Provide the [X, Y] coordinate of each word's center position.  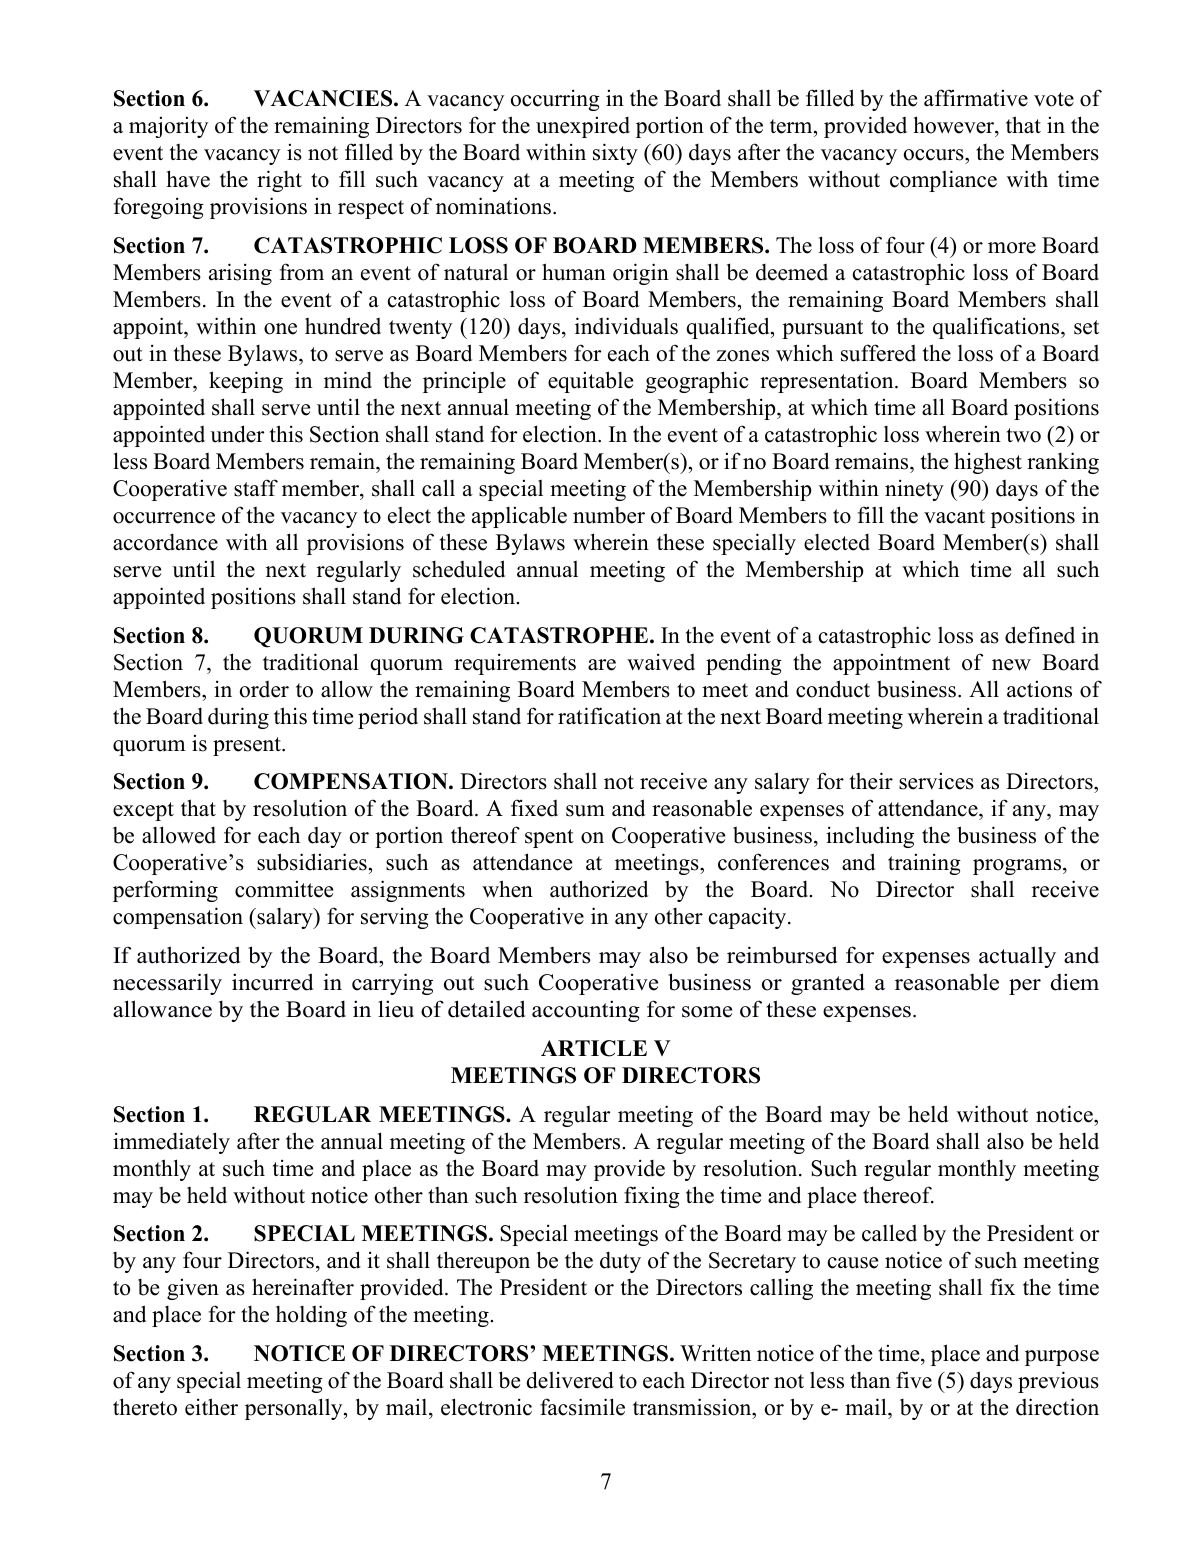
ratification [609, 716]
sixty [615, 154]
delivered [570, 1380]
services [936, 781]
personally [295, 1409]
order [264, 689]
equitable [590, 382]
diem [1075, 982]
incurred [272, 982]
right [279, 181]
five [914, 1380]
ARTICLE [594, 1048]
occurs [935, 155]
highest [988, 463]
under [237, 434]
